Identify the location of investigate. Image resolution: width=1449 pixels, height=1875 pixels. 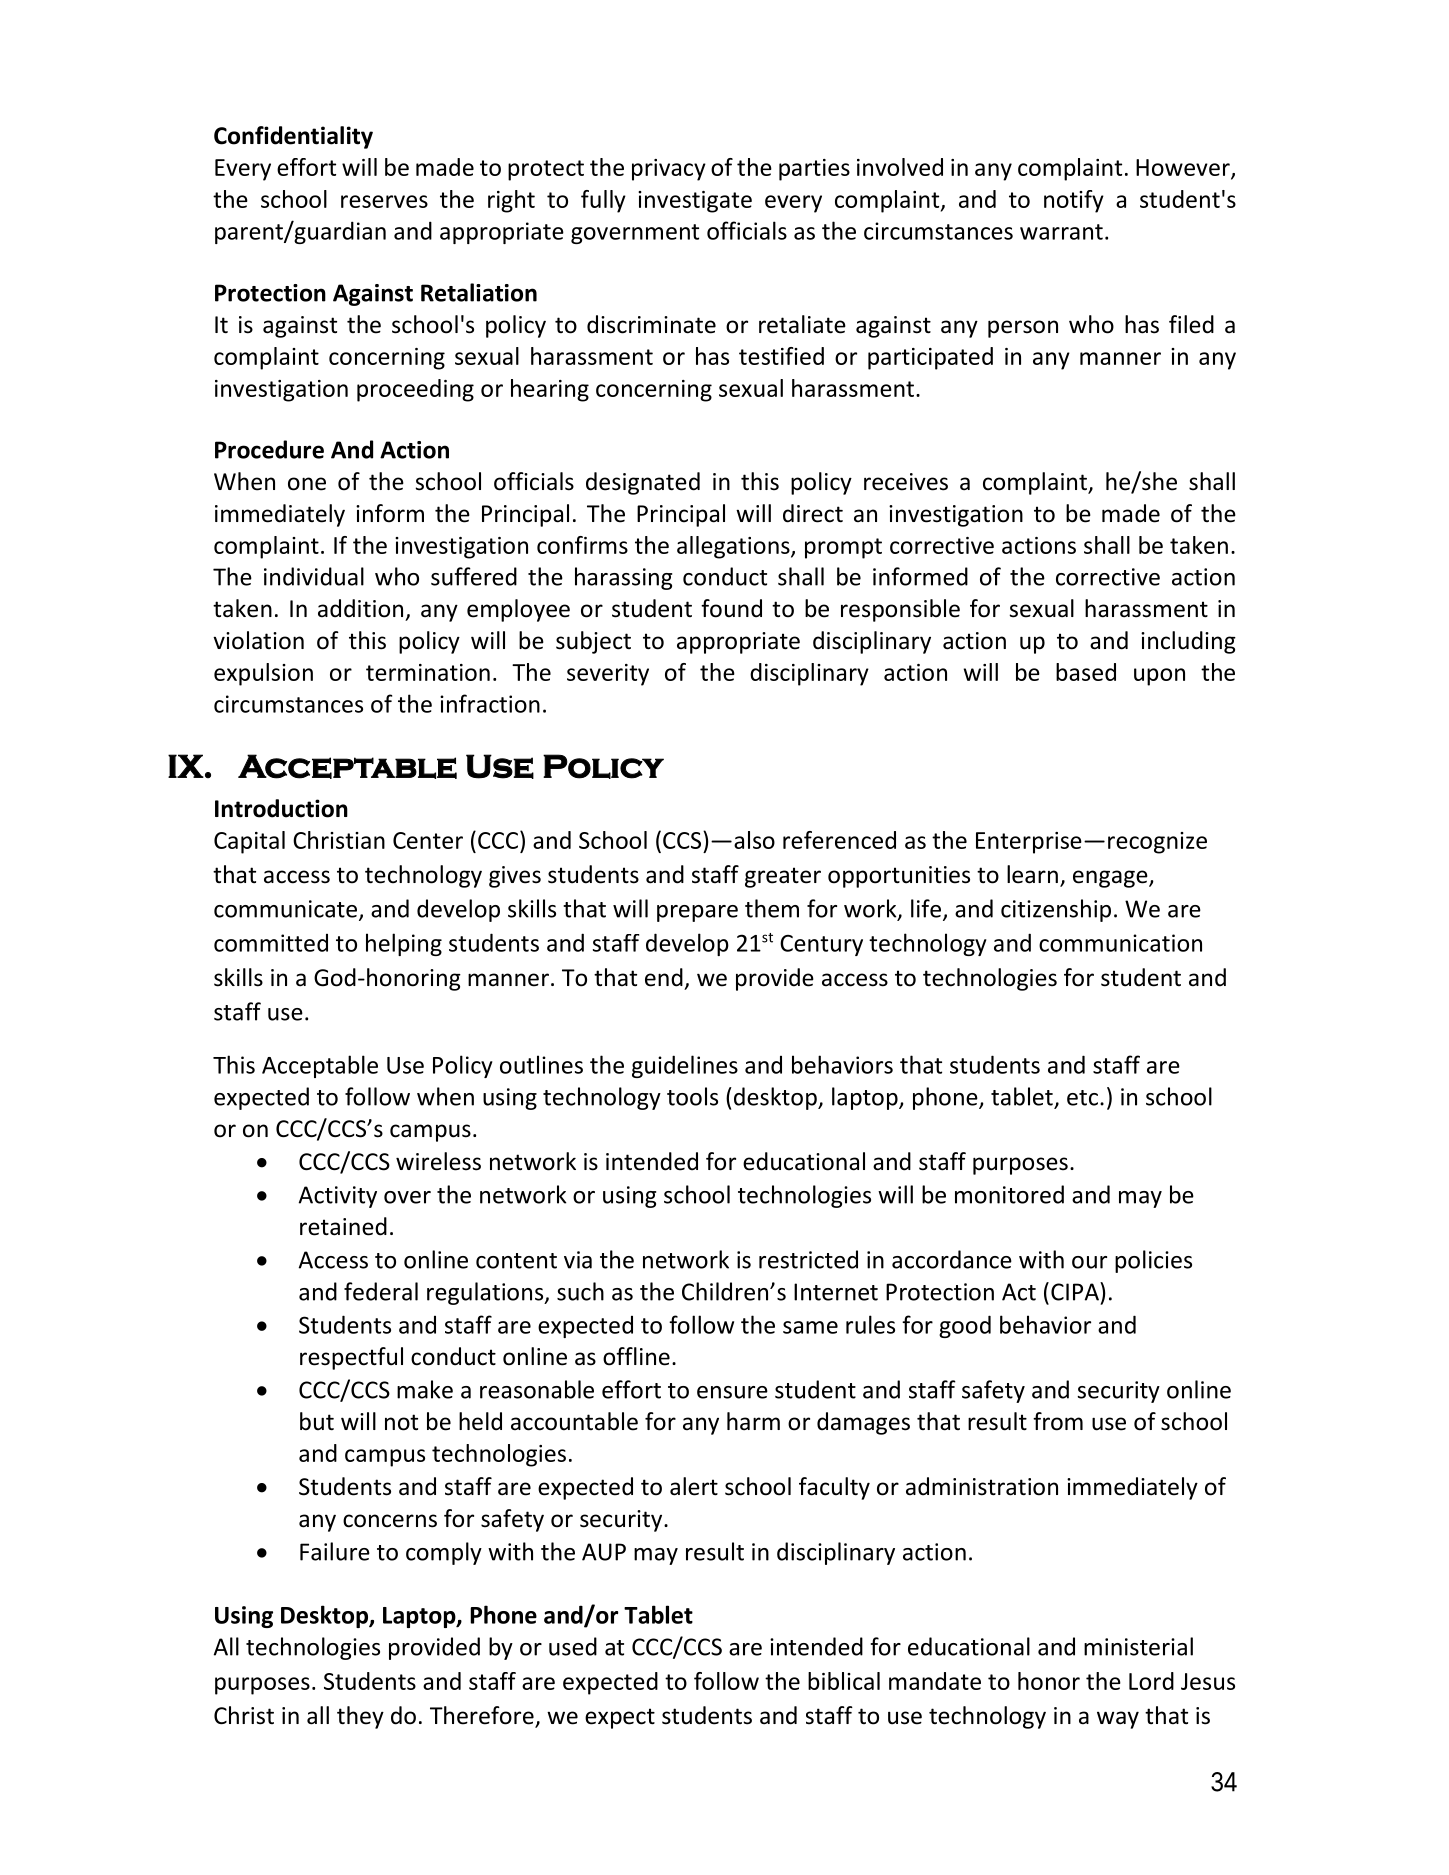
(695, 202).
